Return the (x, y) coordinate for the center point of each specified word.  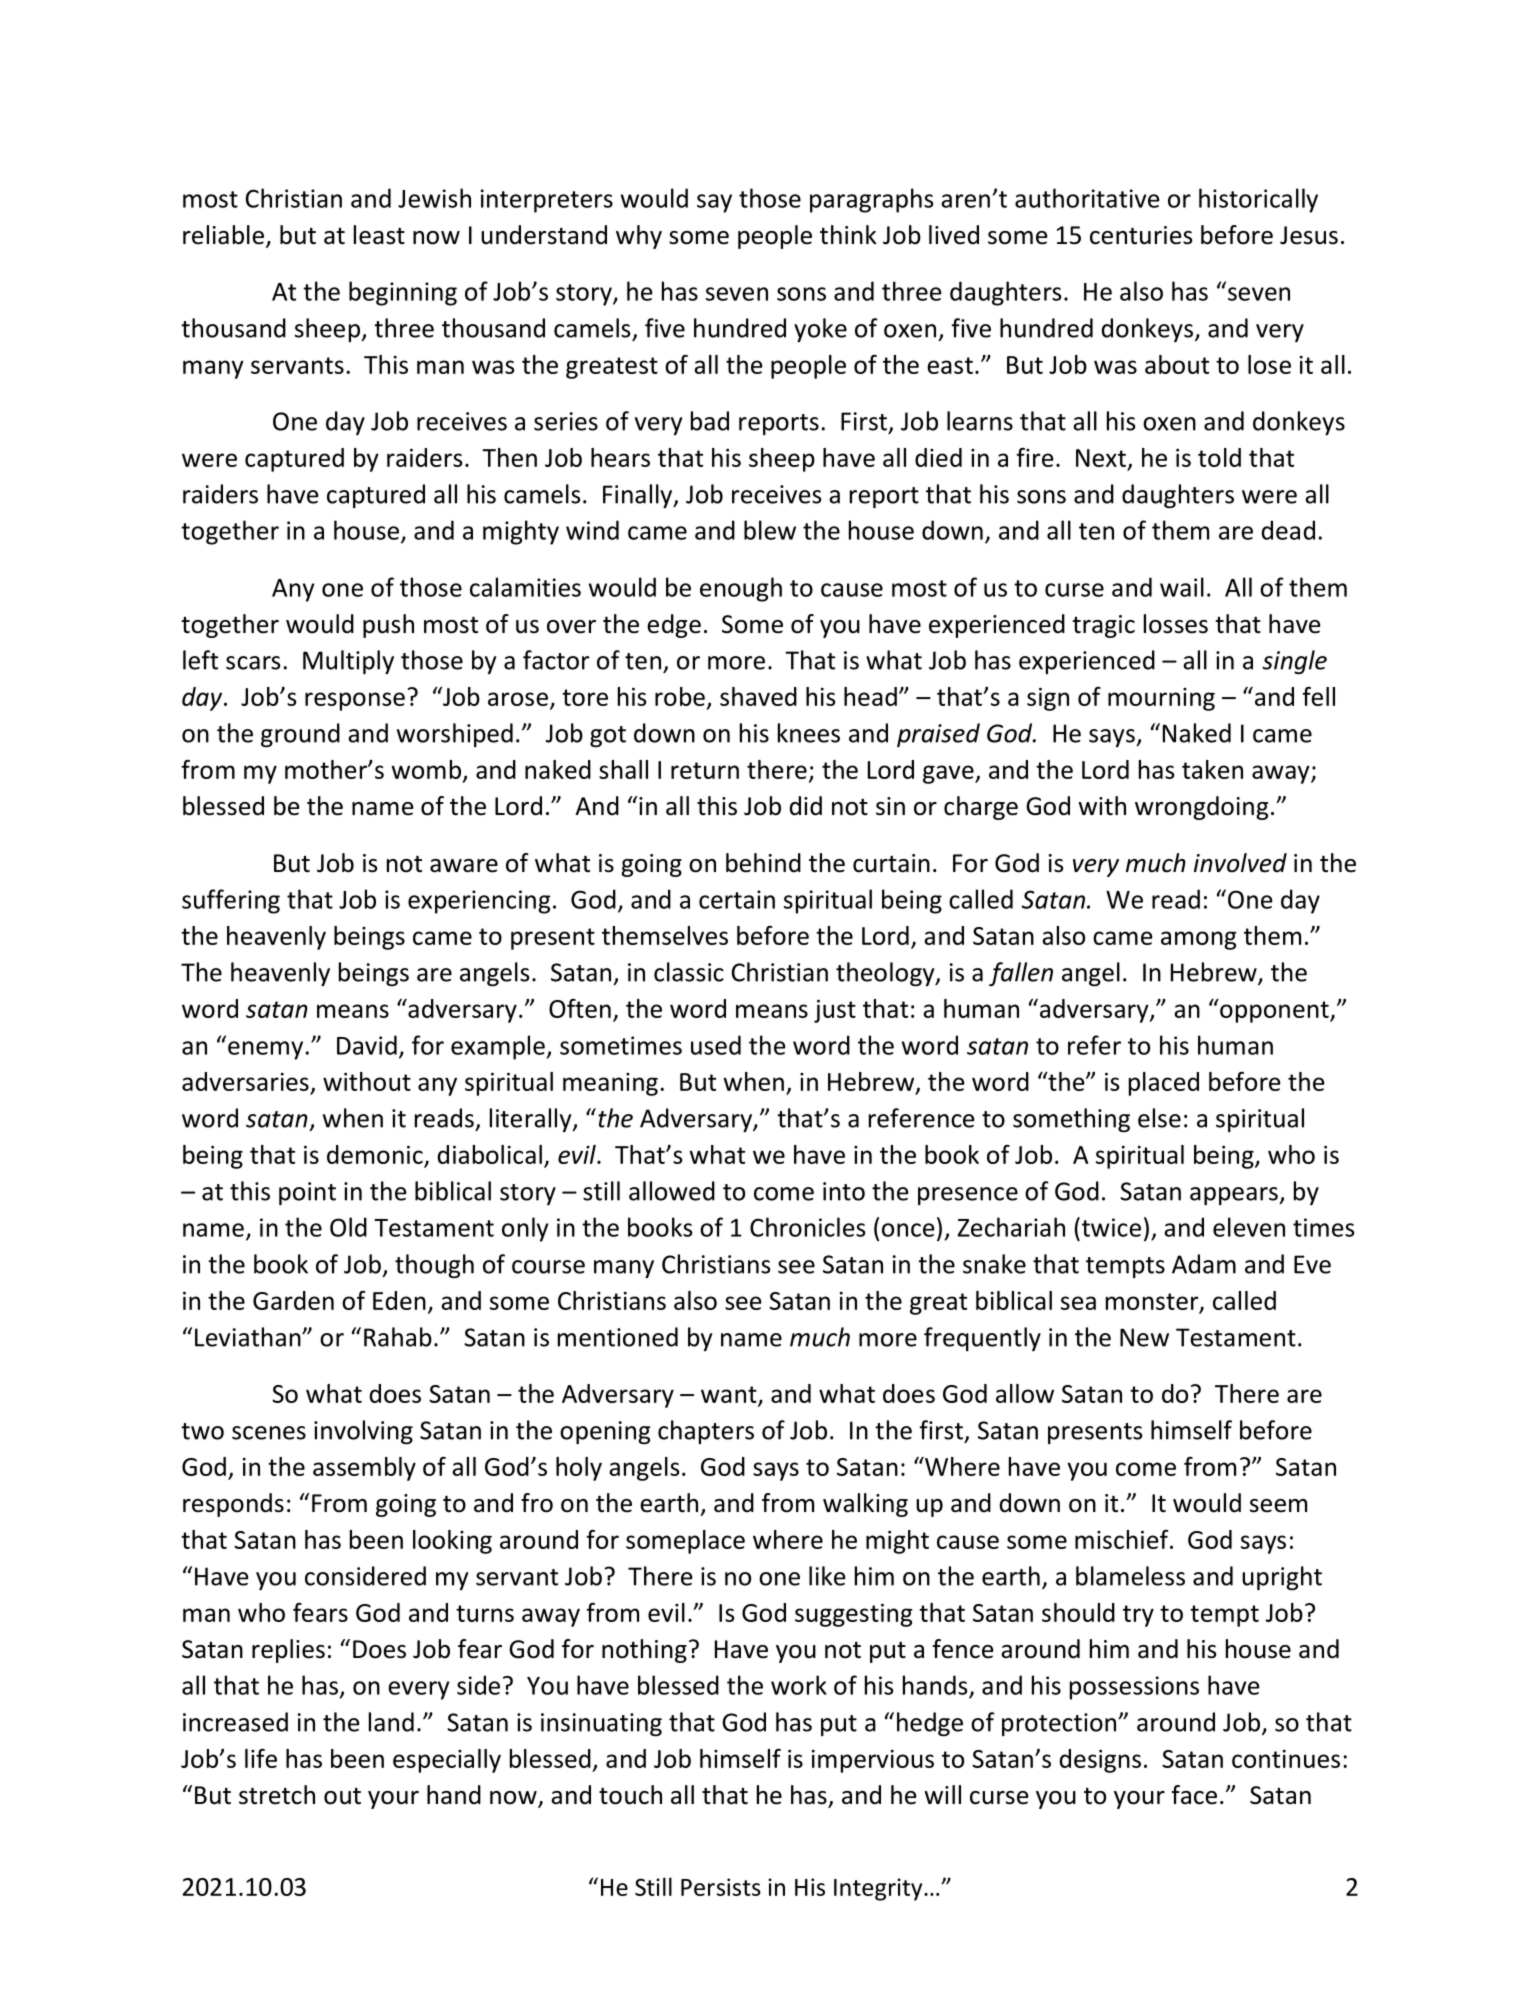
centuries (1141, 235)
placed (1164, 1084)
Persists (721, 1887)
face (1194, 1795)
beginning (403, 293)
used (716, 1045)
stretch (277, 1795)
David (367, 1045)
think (848, 235)
